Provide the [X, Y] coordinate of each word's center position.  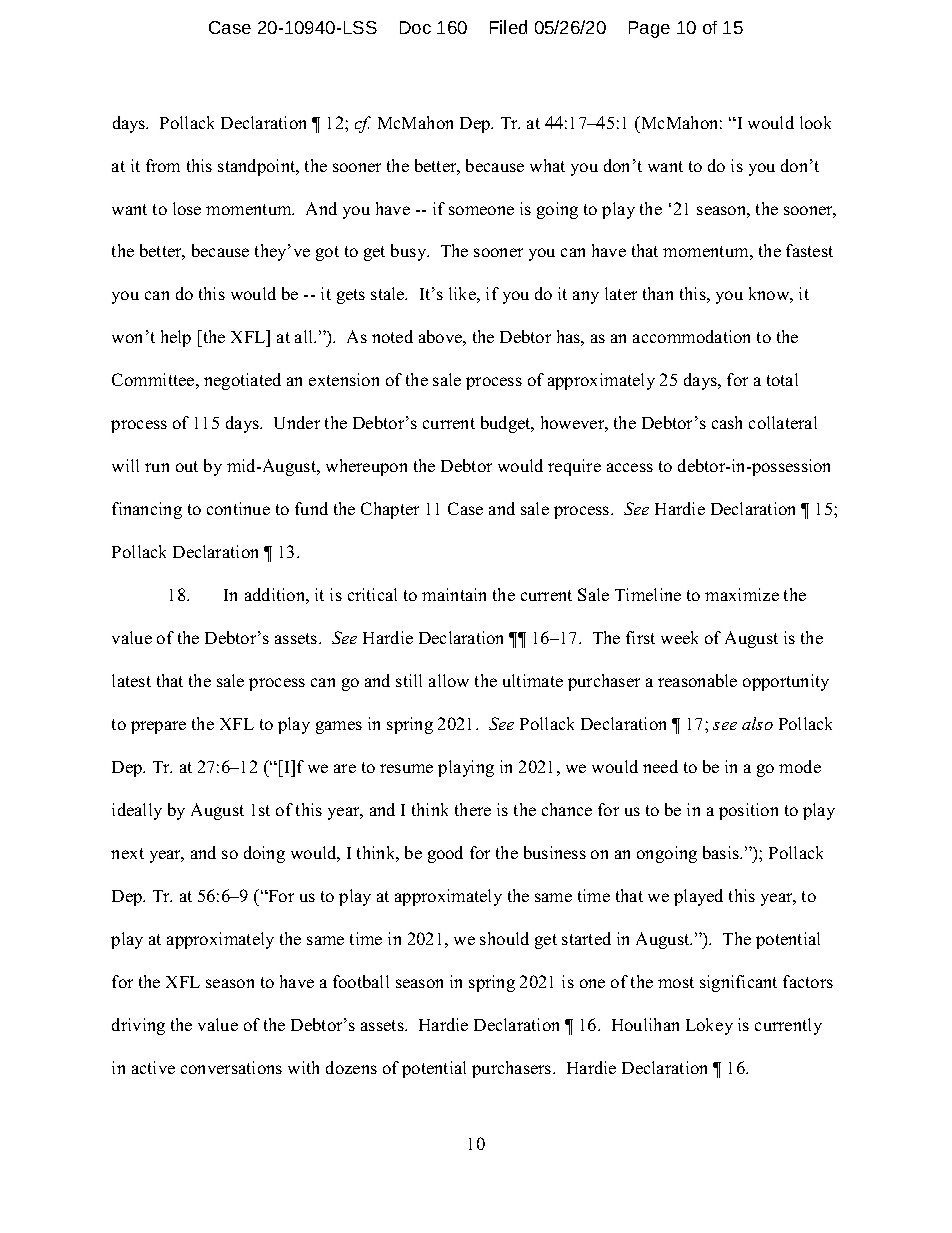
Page [649, 29]
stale [389, 293]
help [176, 338]
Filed [508, 27]
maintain [454, 594]
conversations [231, 1067]
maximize [742, 594]
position [748, 811]
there [473, 809]
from [163, 165]
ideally [137, 811]
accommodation [691, 336]
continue [238, 508]
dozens [351, 1067]
